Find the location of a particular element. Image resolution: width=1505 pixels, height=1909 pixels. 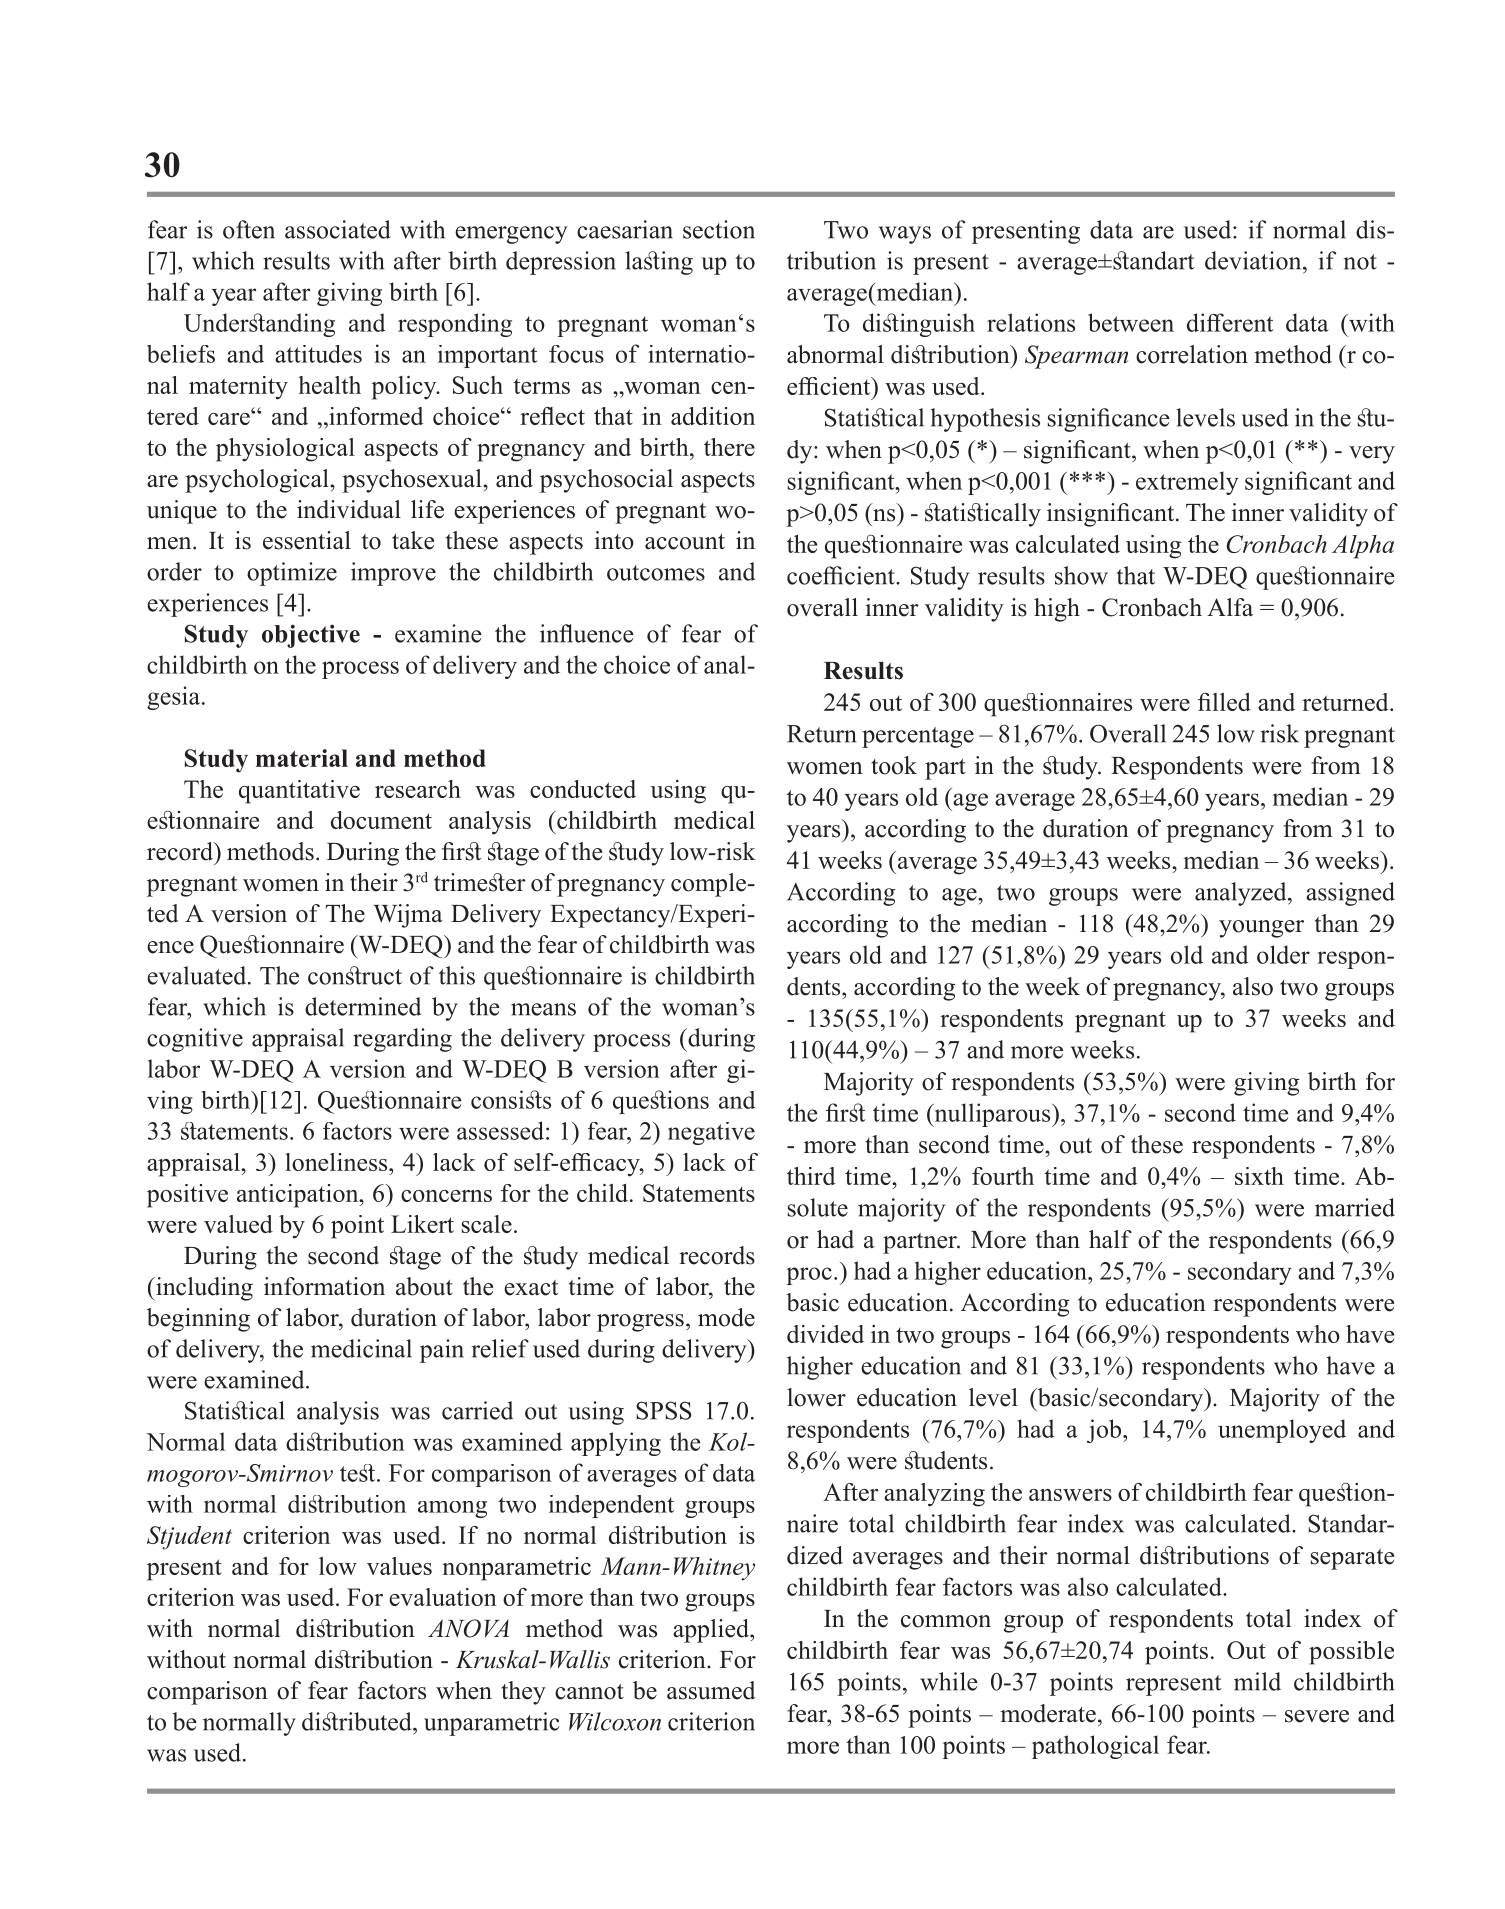

deviation is located at coordinates (1254, 260).
